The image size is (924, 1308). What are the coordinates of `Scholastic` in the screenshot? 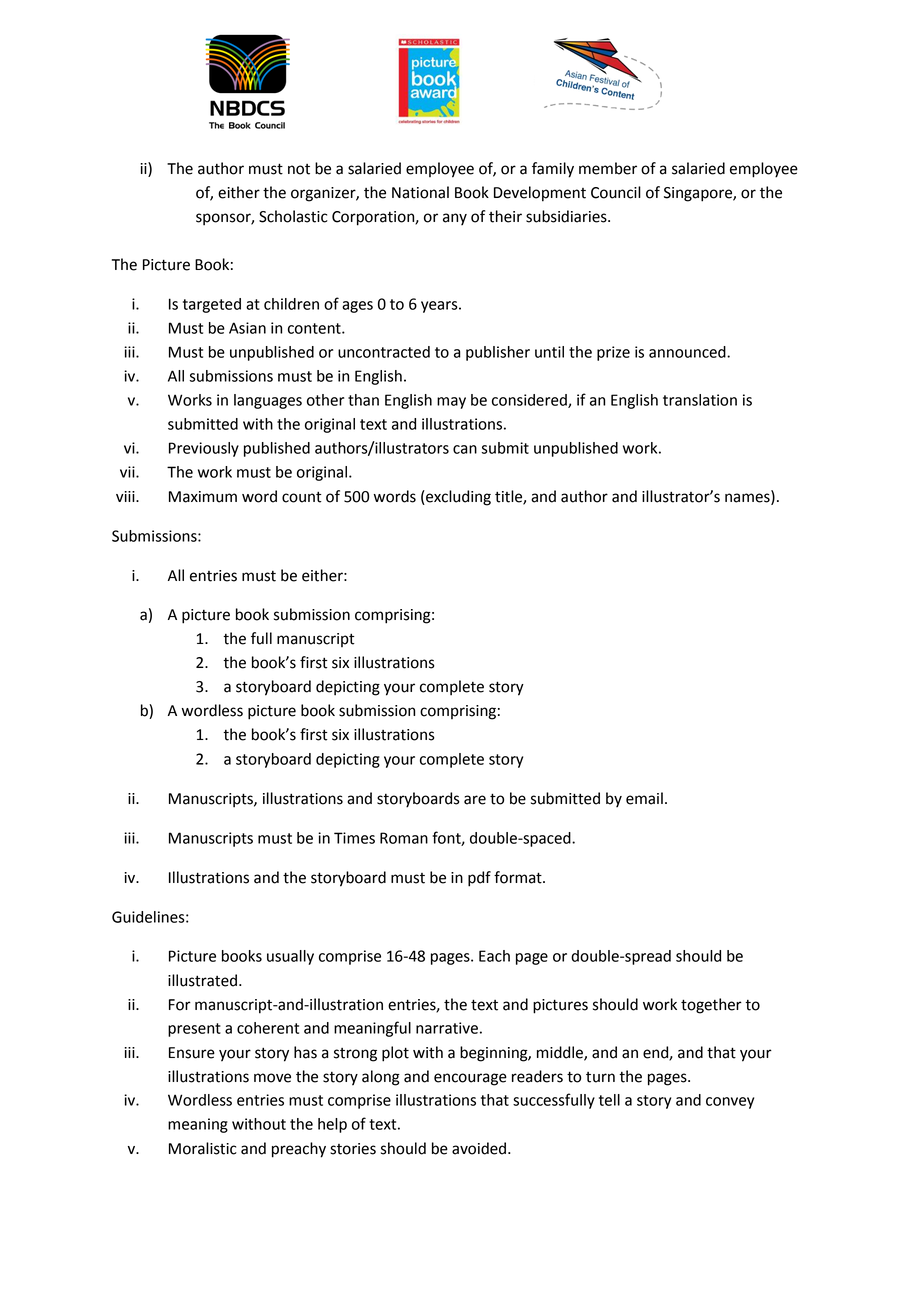 It's located at (293, 216).
